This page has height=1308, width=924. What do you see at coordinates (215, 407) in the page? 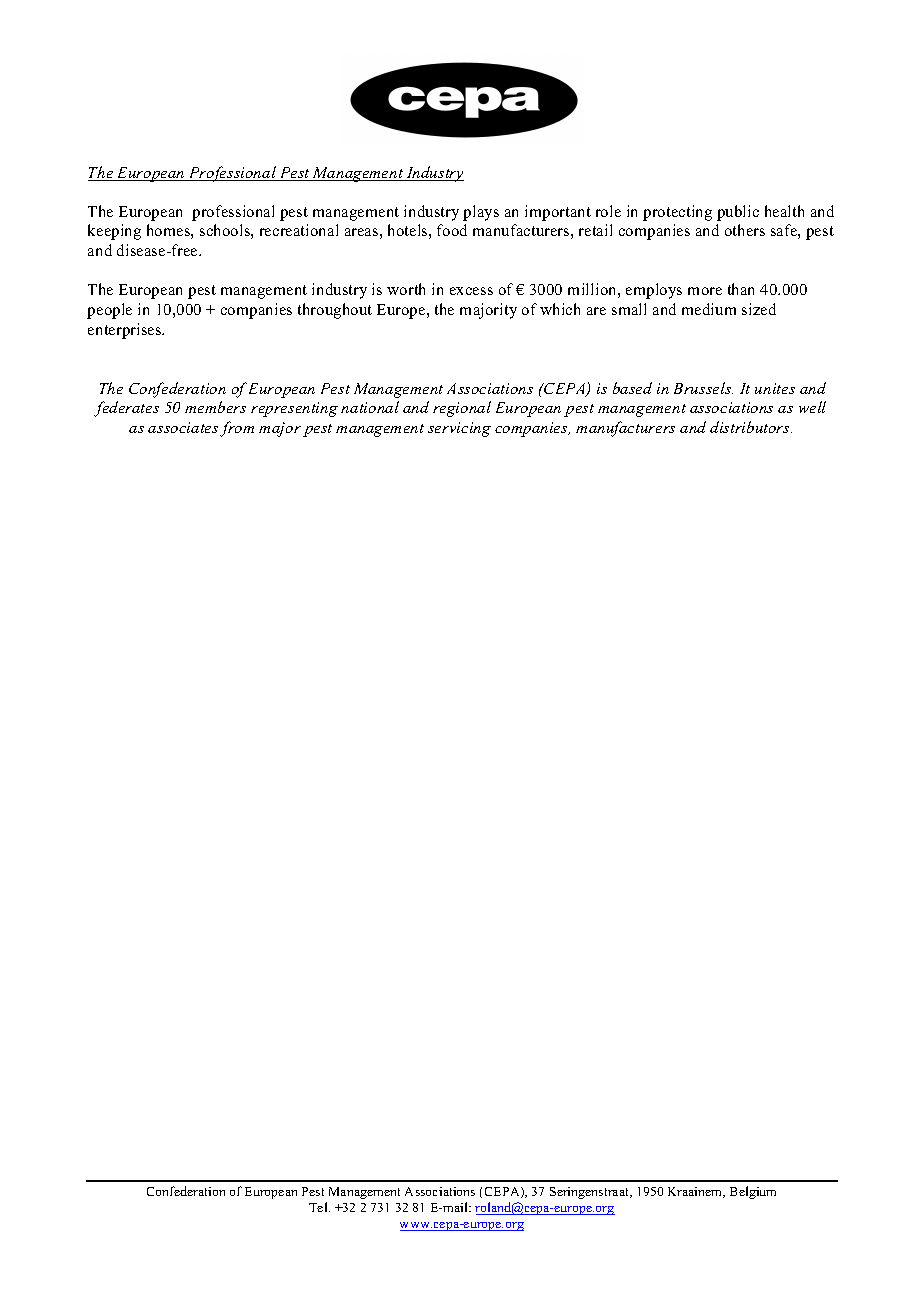
I see `members` at bounding box center [215, 407].
